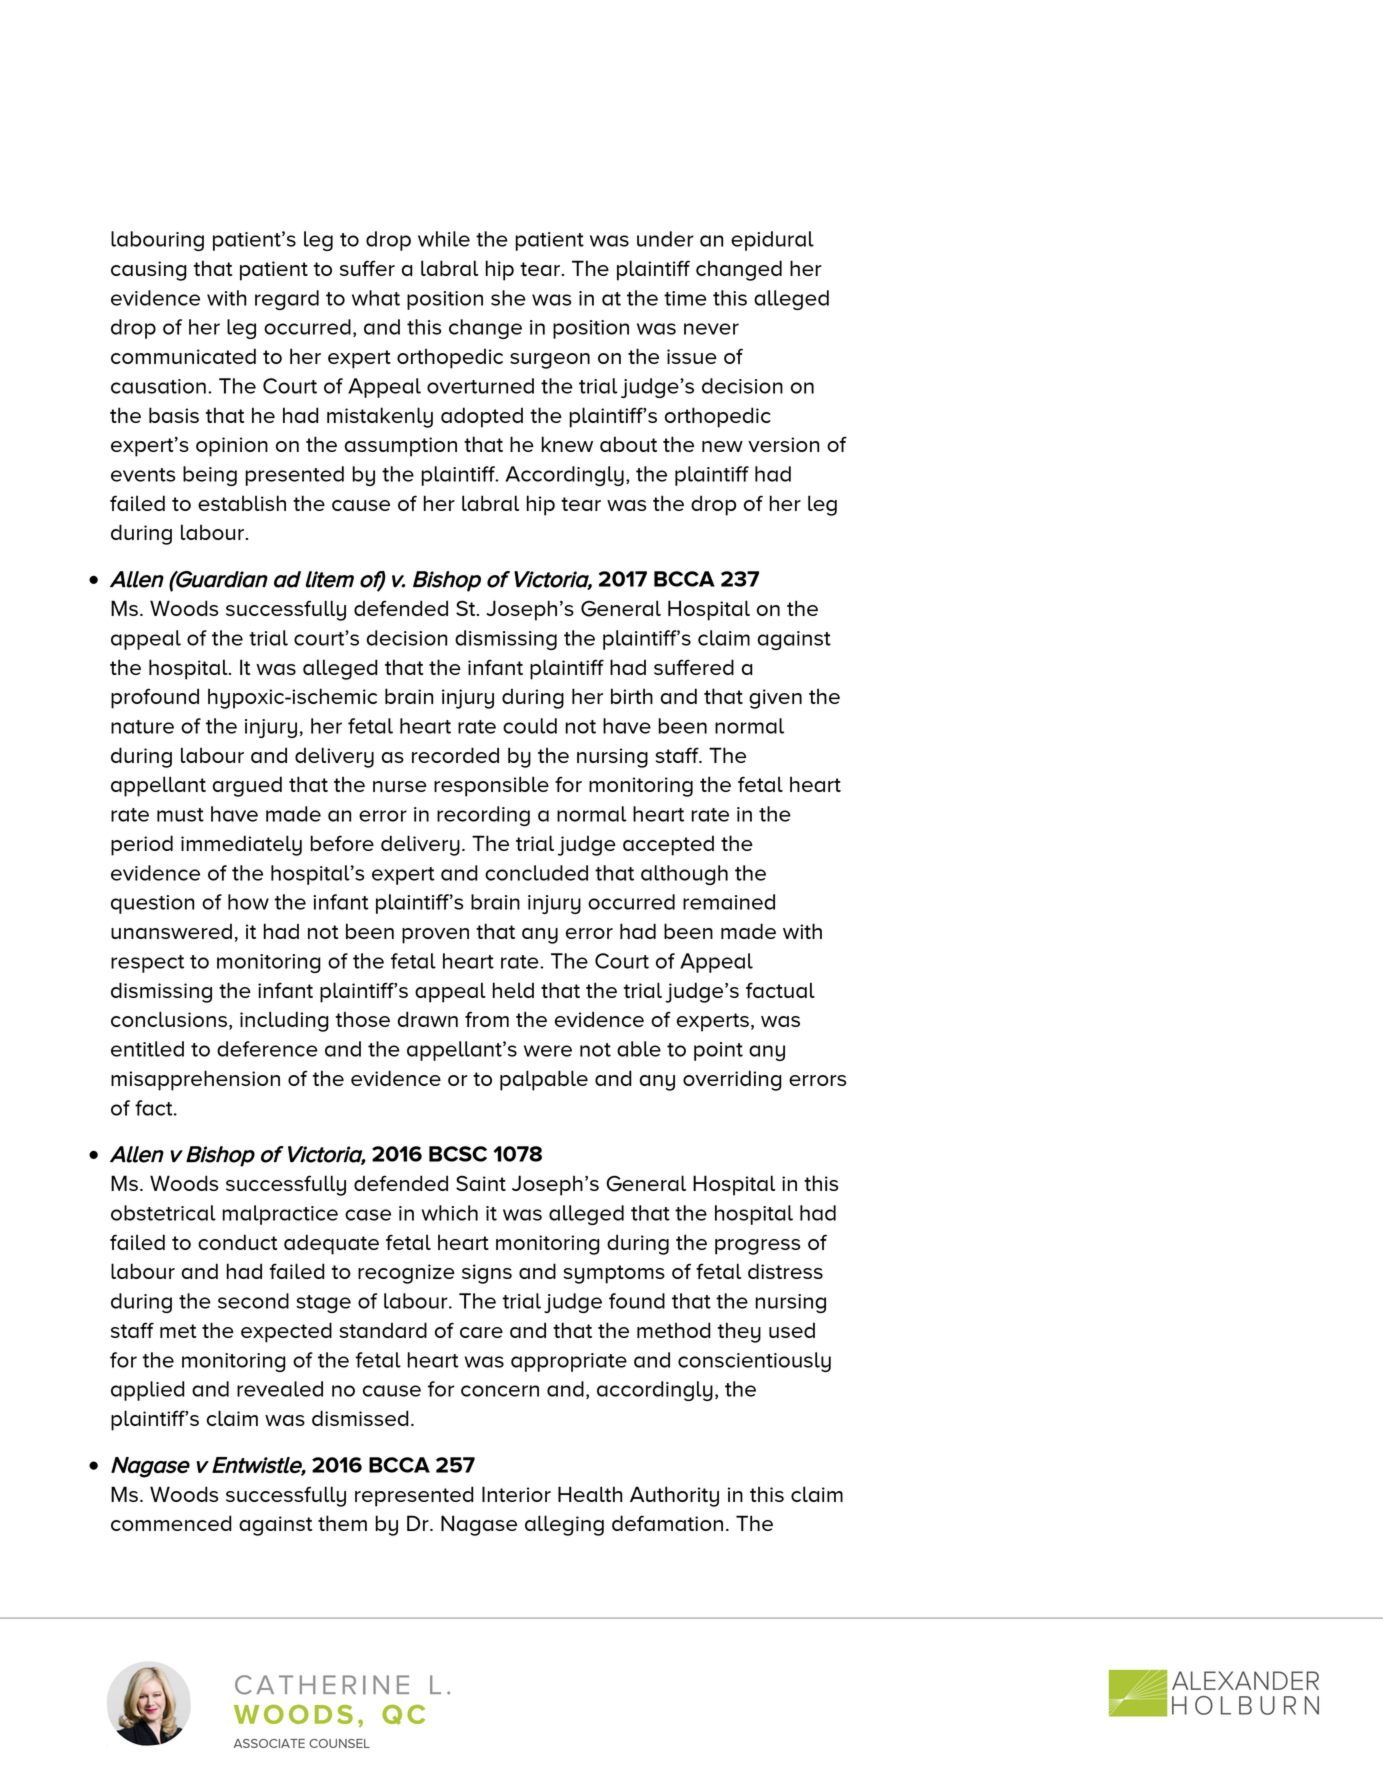 The width and height of the image is (1383, 1789). What do you see at coordinates (287, 300) in the image?
I see `regard` at bounding box center [287, 300].
